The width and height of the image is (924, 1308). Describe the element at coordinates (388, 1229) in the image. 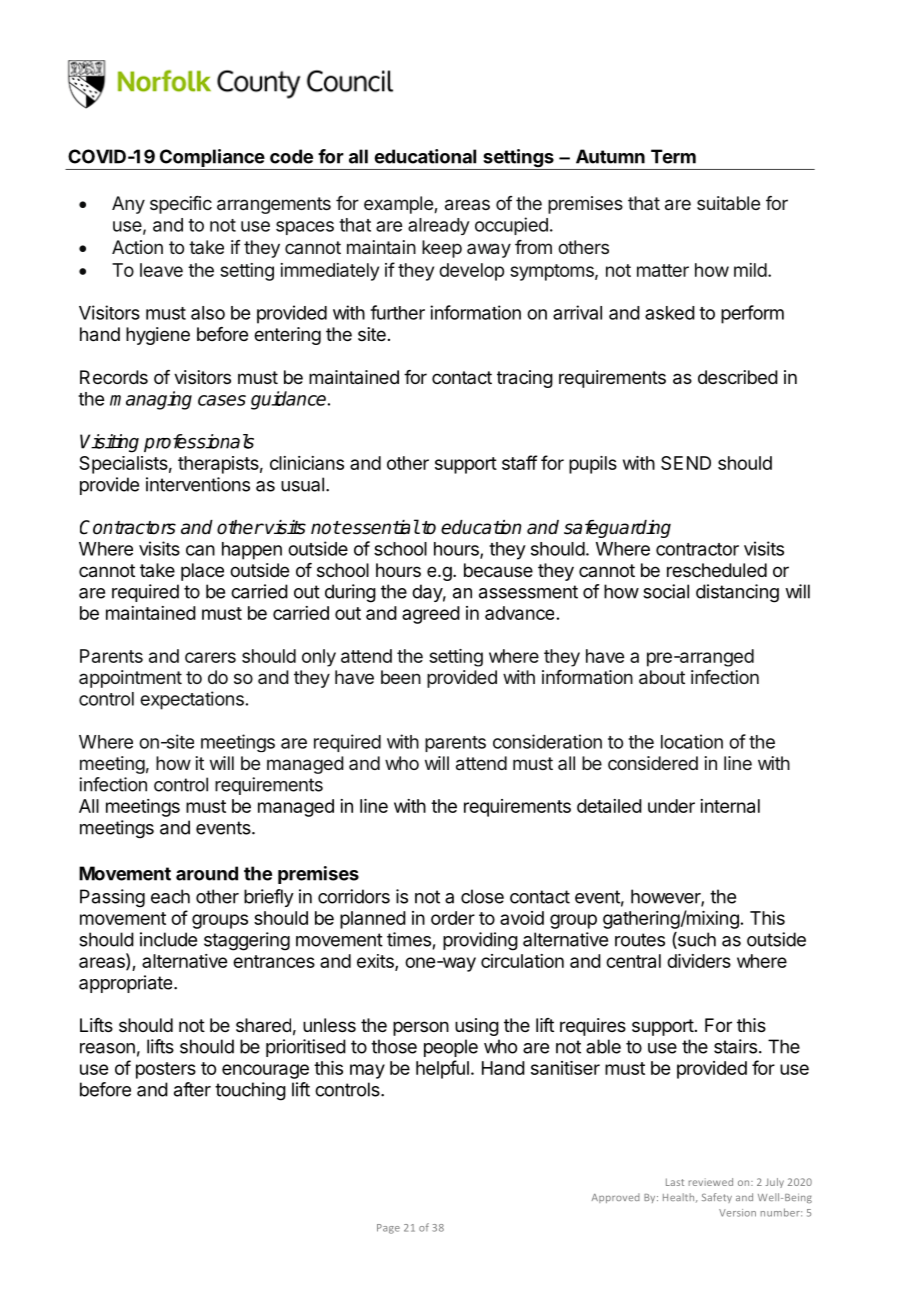

I see `Page` at that location.
